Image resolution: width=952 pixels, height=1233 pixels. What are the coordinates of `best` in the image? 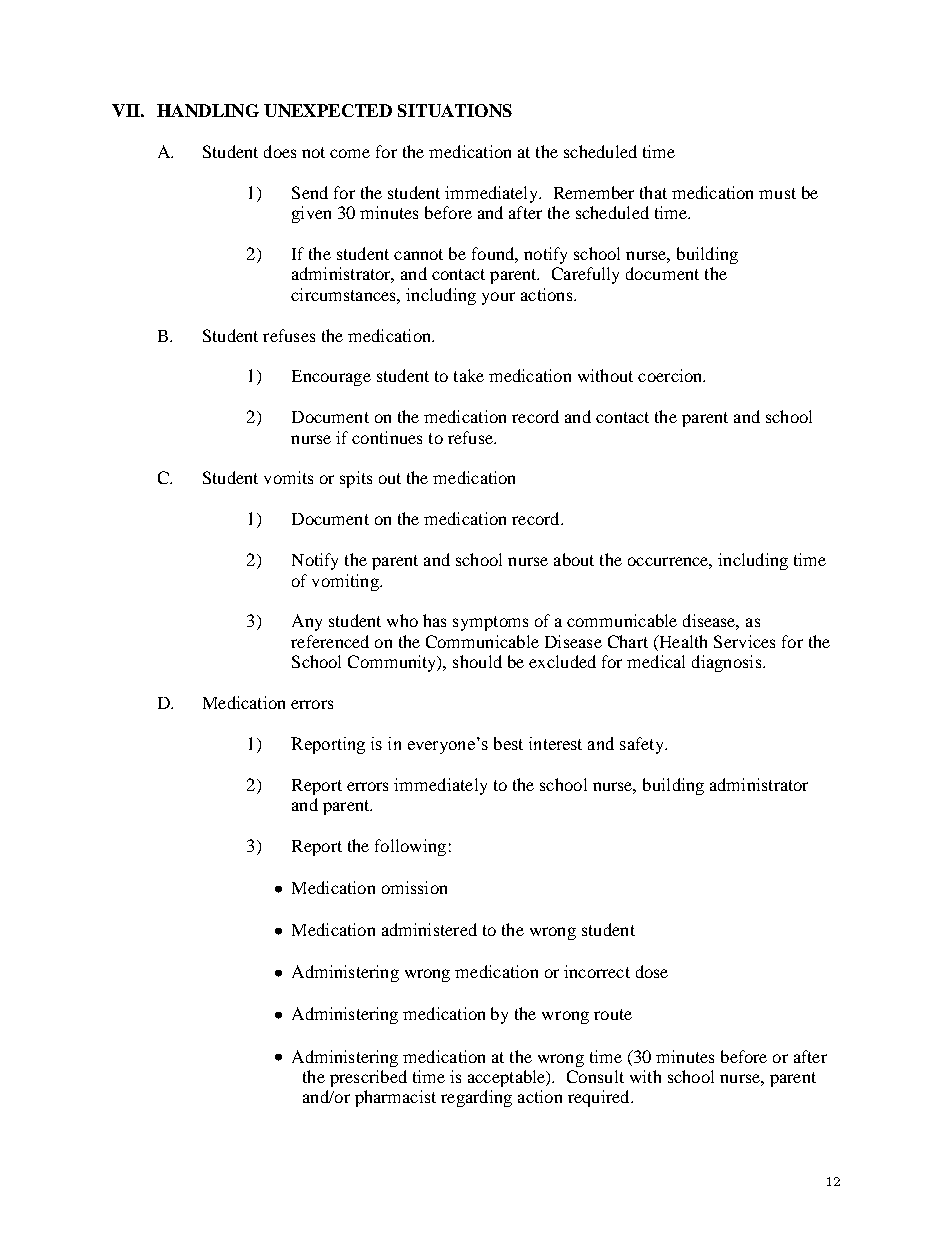 It's located at (508, 743).
